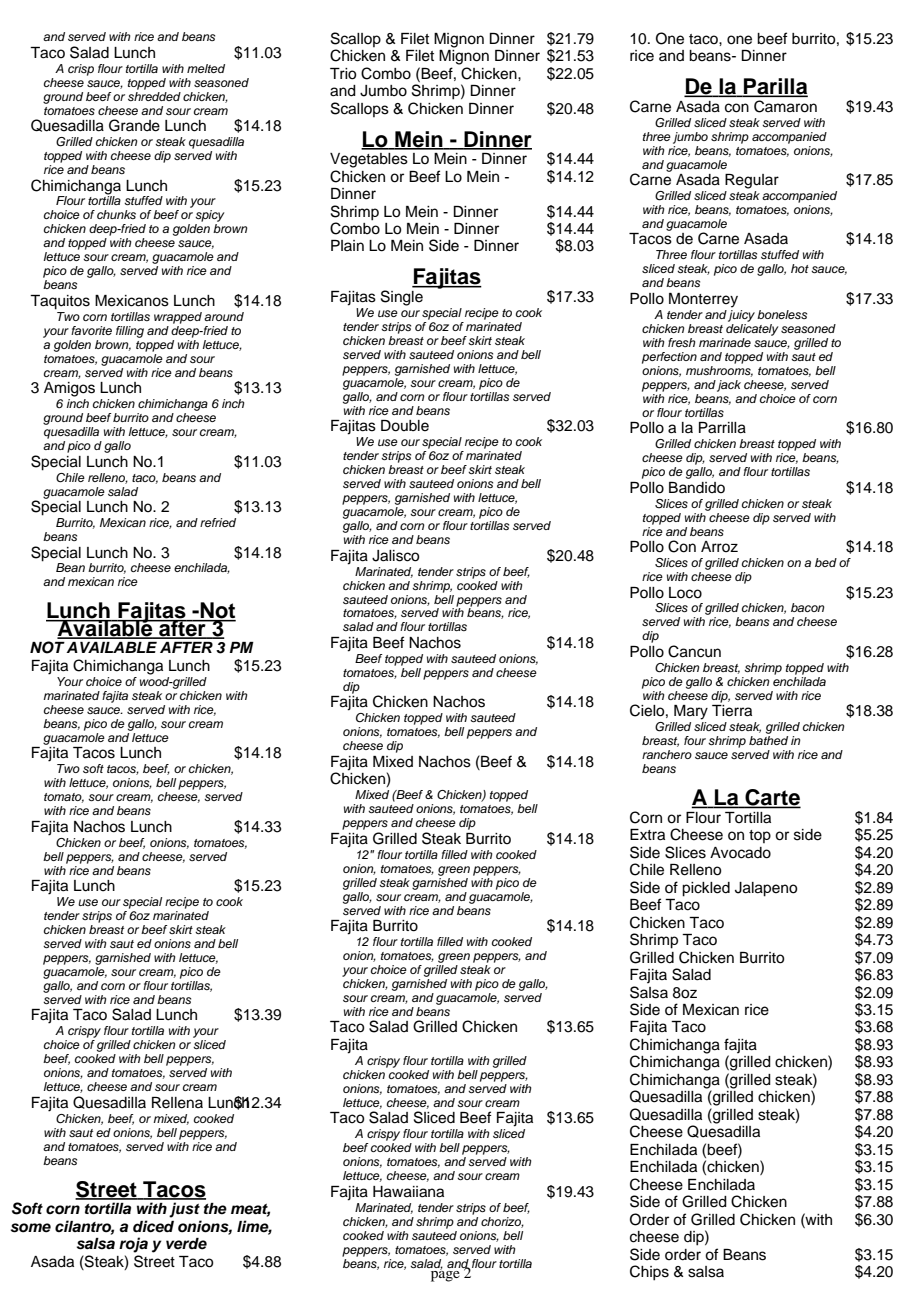 This screenshot has height=1308, width=924. Describe the element at coordinates (694, 651) in the screenshot. I see `Cancun` at that location.
